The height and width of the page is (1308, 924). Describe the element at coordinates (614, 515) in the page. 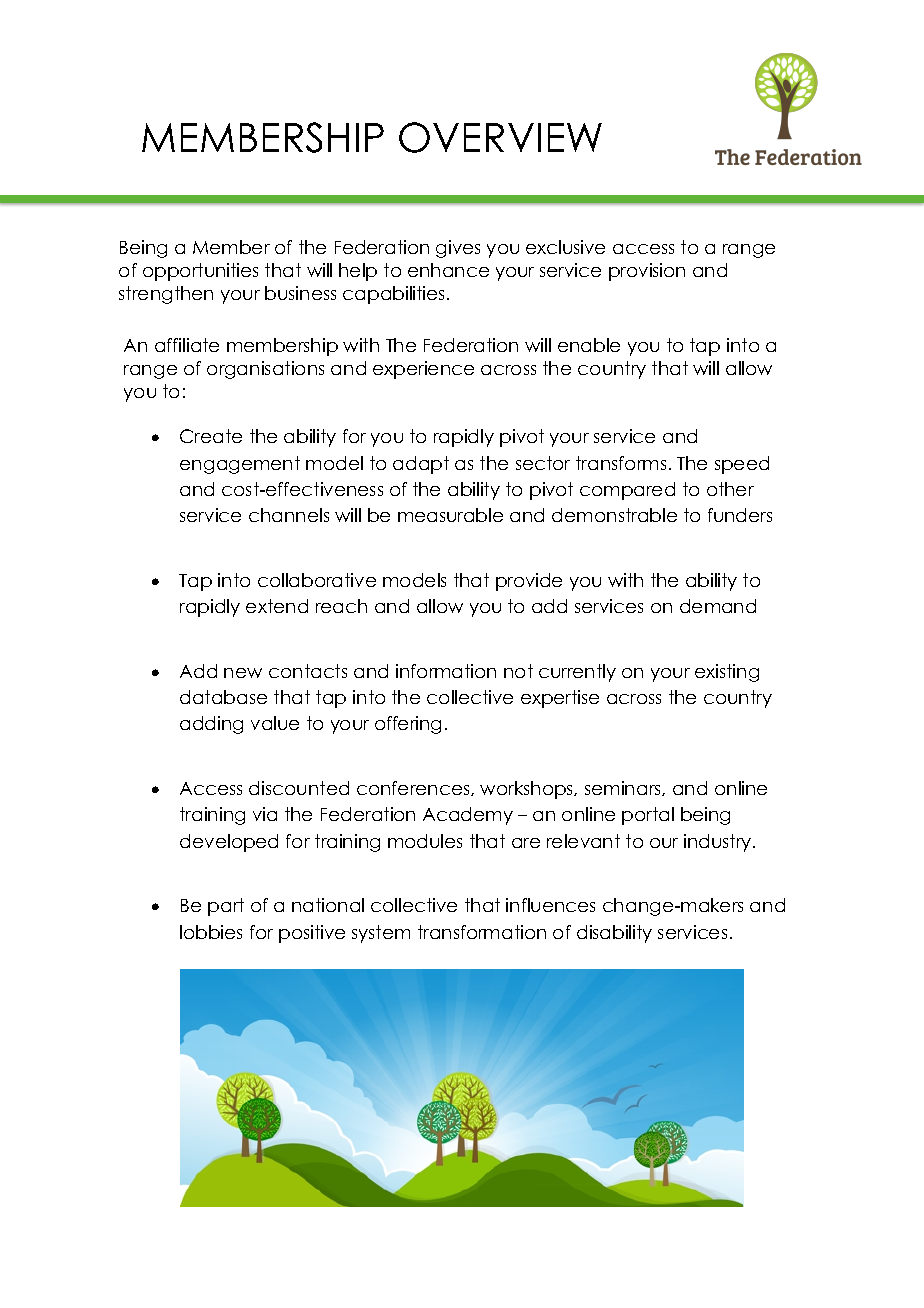

I see `demonstrable` at that location.
